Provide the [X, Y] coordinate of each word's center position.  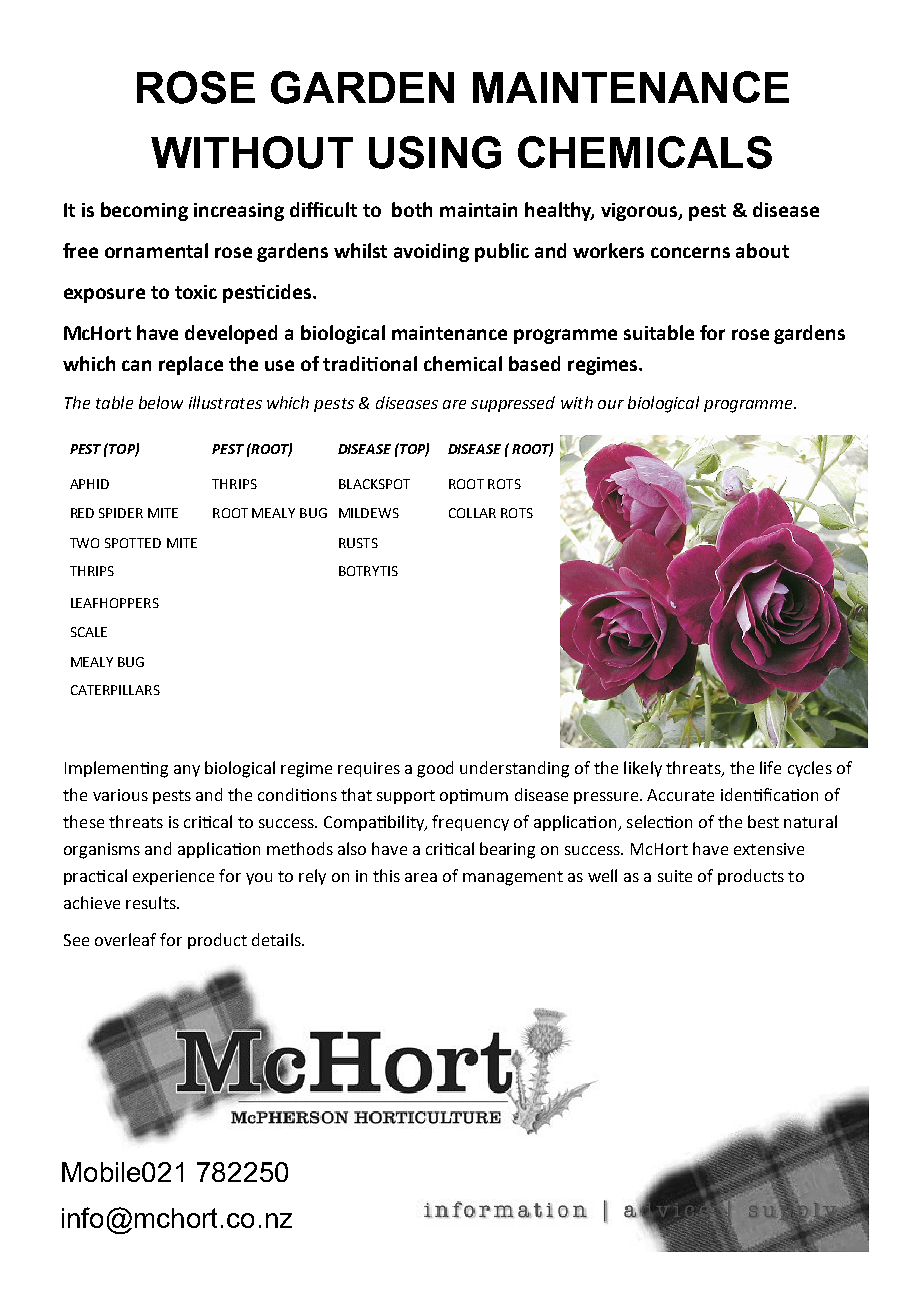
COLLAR [472, 513]
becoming [144, 211]
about [762, 250]
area [421, 877]
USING [435, 152]
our [611, 404]
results [152, 902]
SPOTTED [133, 543]
